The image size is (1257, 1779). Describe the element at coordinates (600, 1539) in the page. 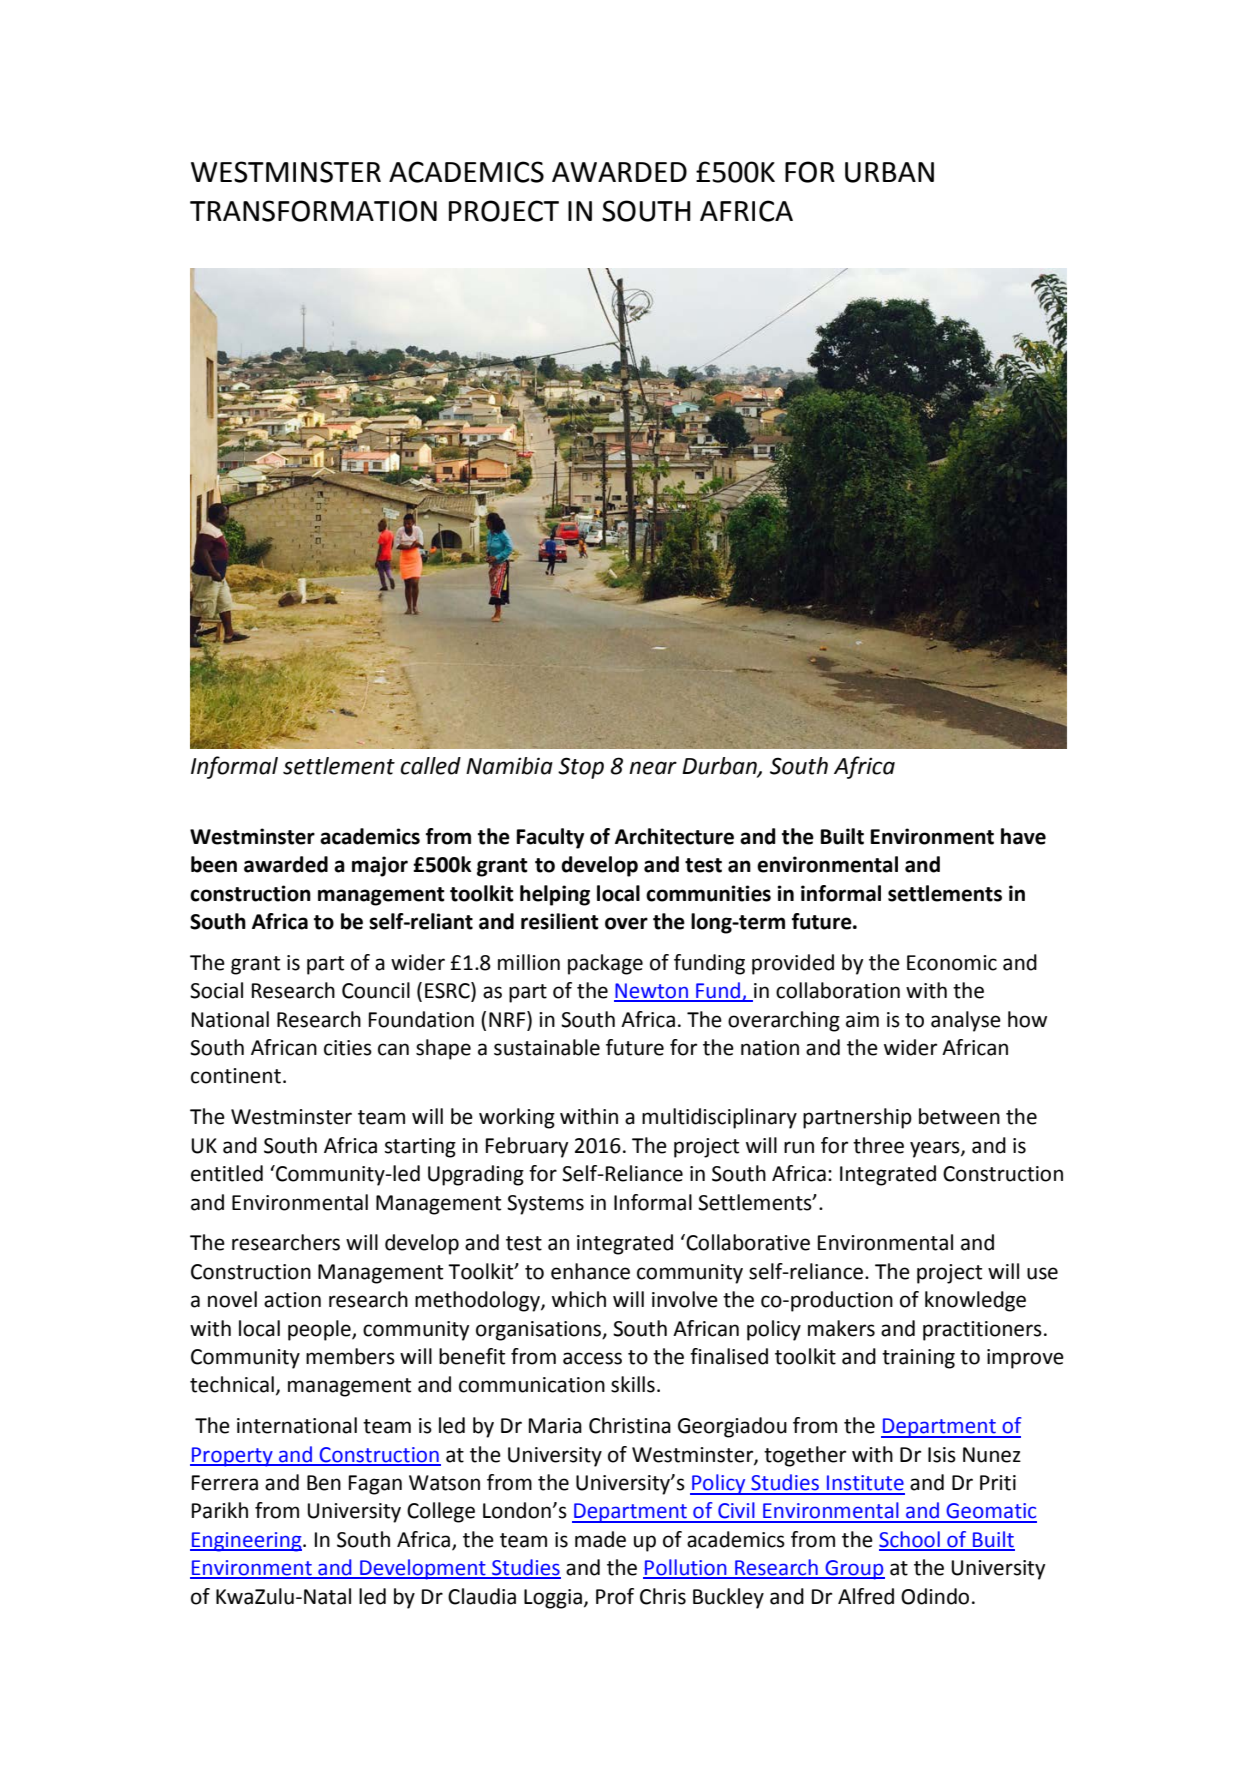

I see `made` at that location.
